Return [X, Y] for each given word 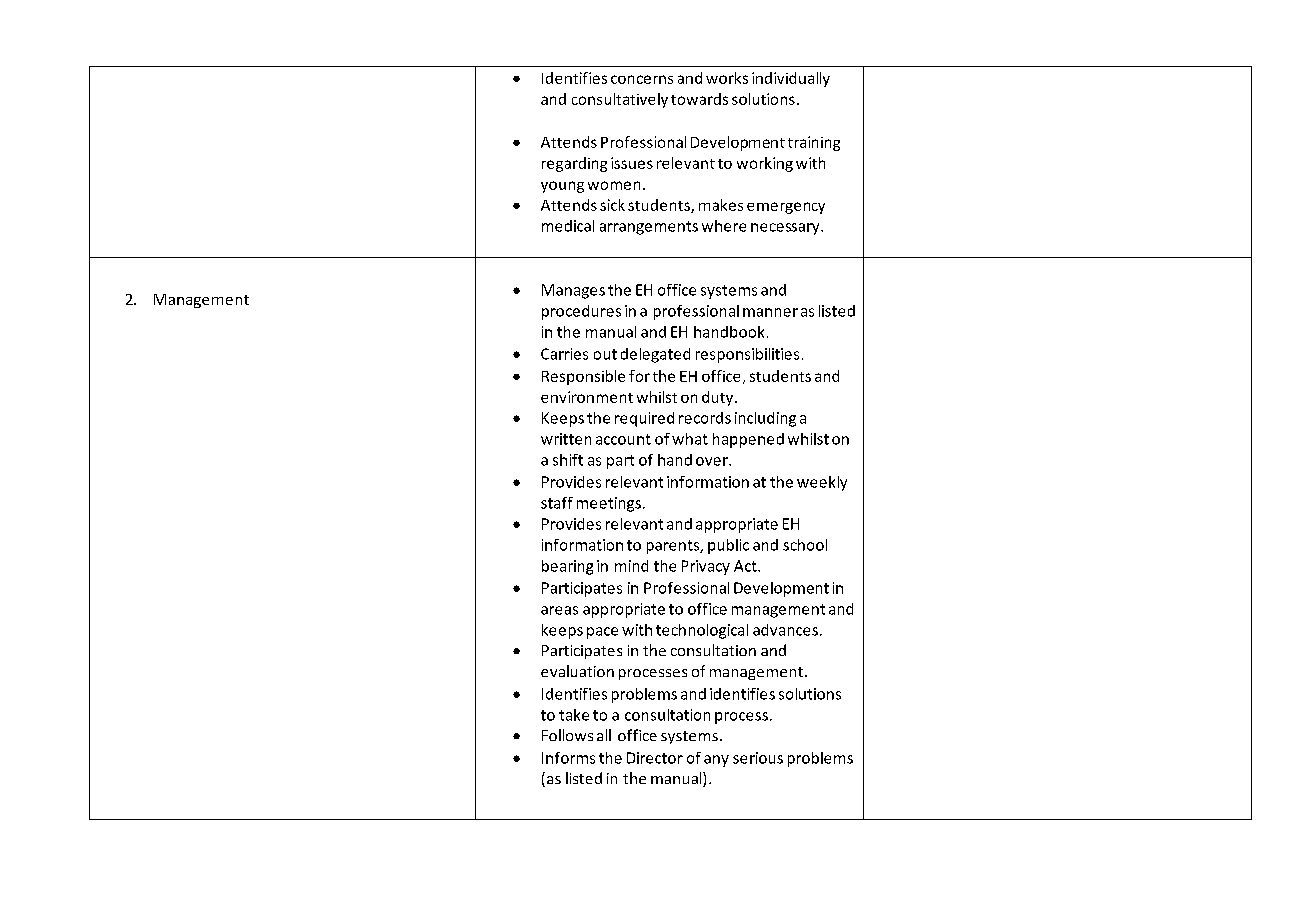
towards [699, 99]
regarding [574, 164]
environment [587, 397]
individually [791, 79]
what [690, 439]
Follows [567, 735]
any [716, 761]
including [765, 419]
